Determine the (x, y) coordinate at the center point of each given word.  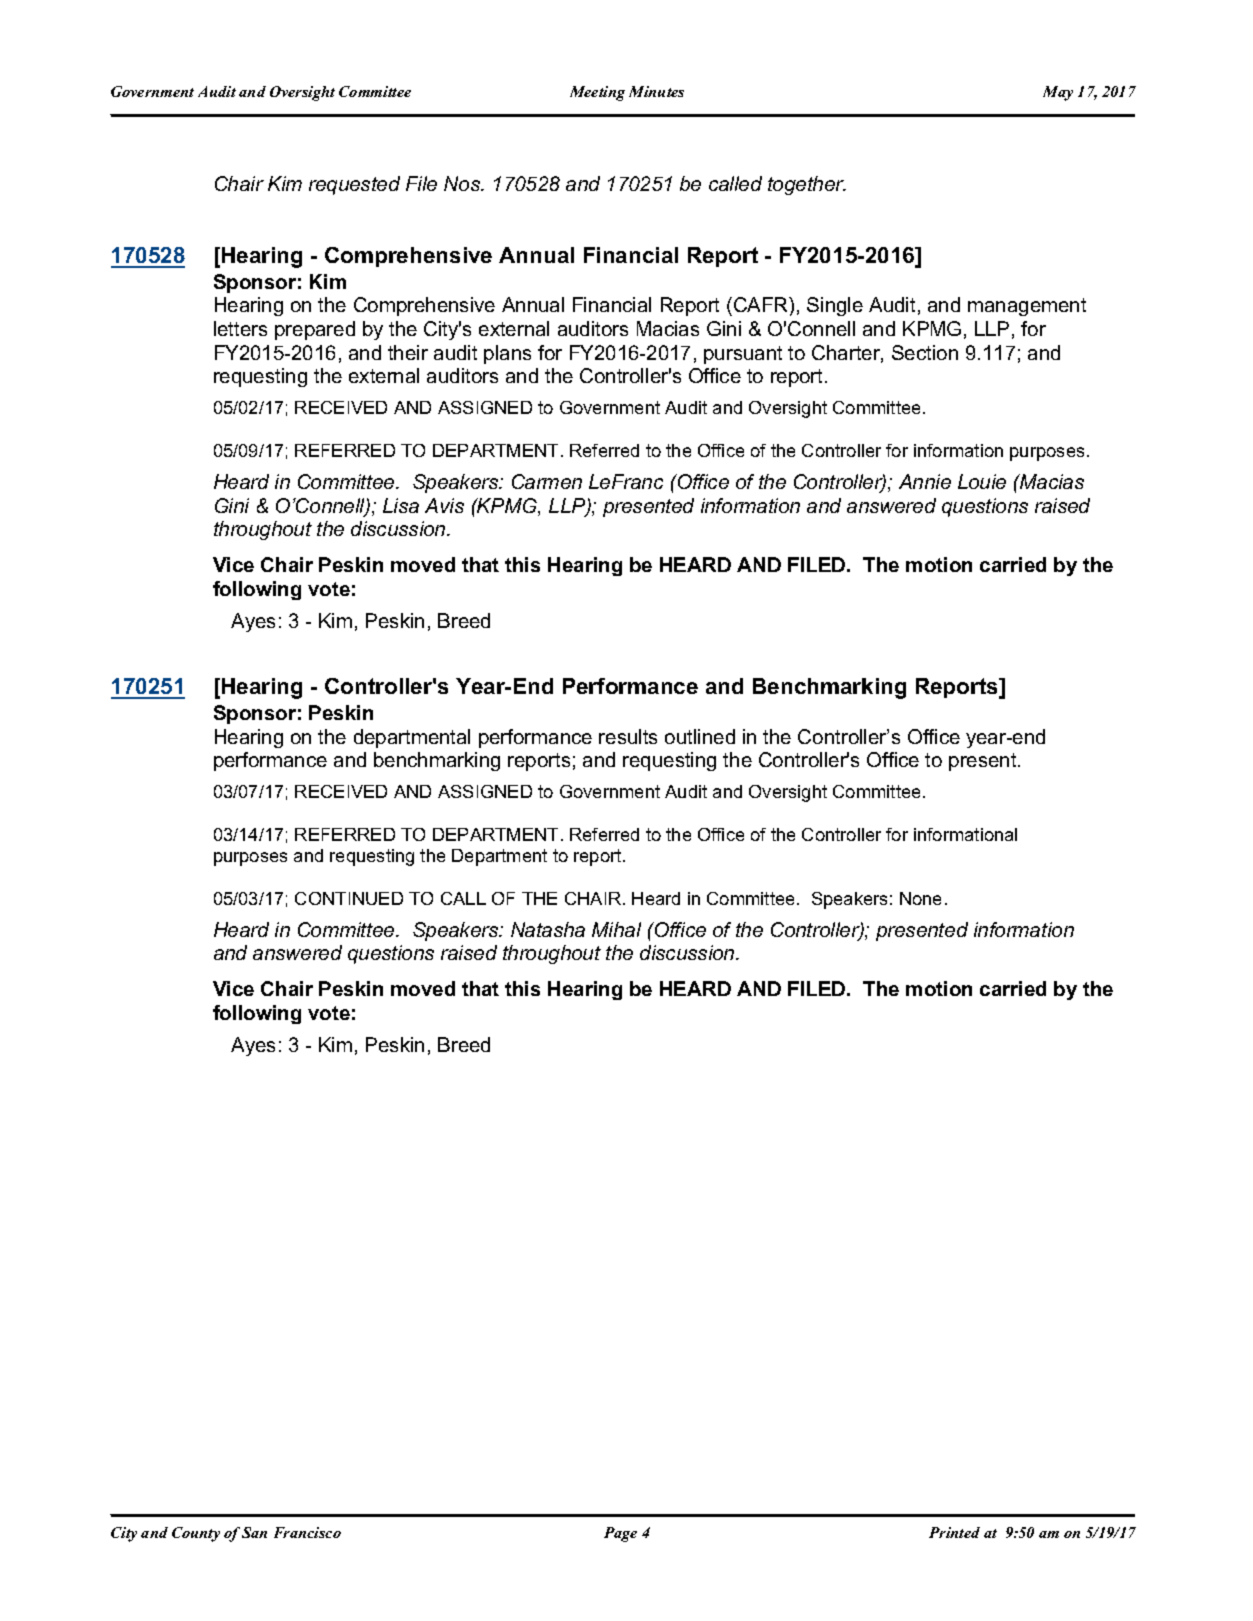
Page (620, 1534)
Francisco (307, 1532)
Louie (982, 481)
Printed (954, 1532)
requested (354, 185)
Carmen (547, 481)
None (920, 898)
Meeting (597, 93)
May (1058, 93)
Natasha (548, 929)
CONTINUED (349, 898)
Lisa (401, 505)
